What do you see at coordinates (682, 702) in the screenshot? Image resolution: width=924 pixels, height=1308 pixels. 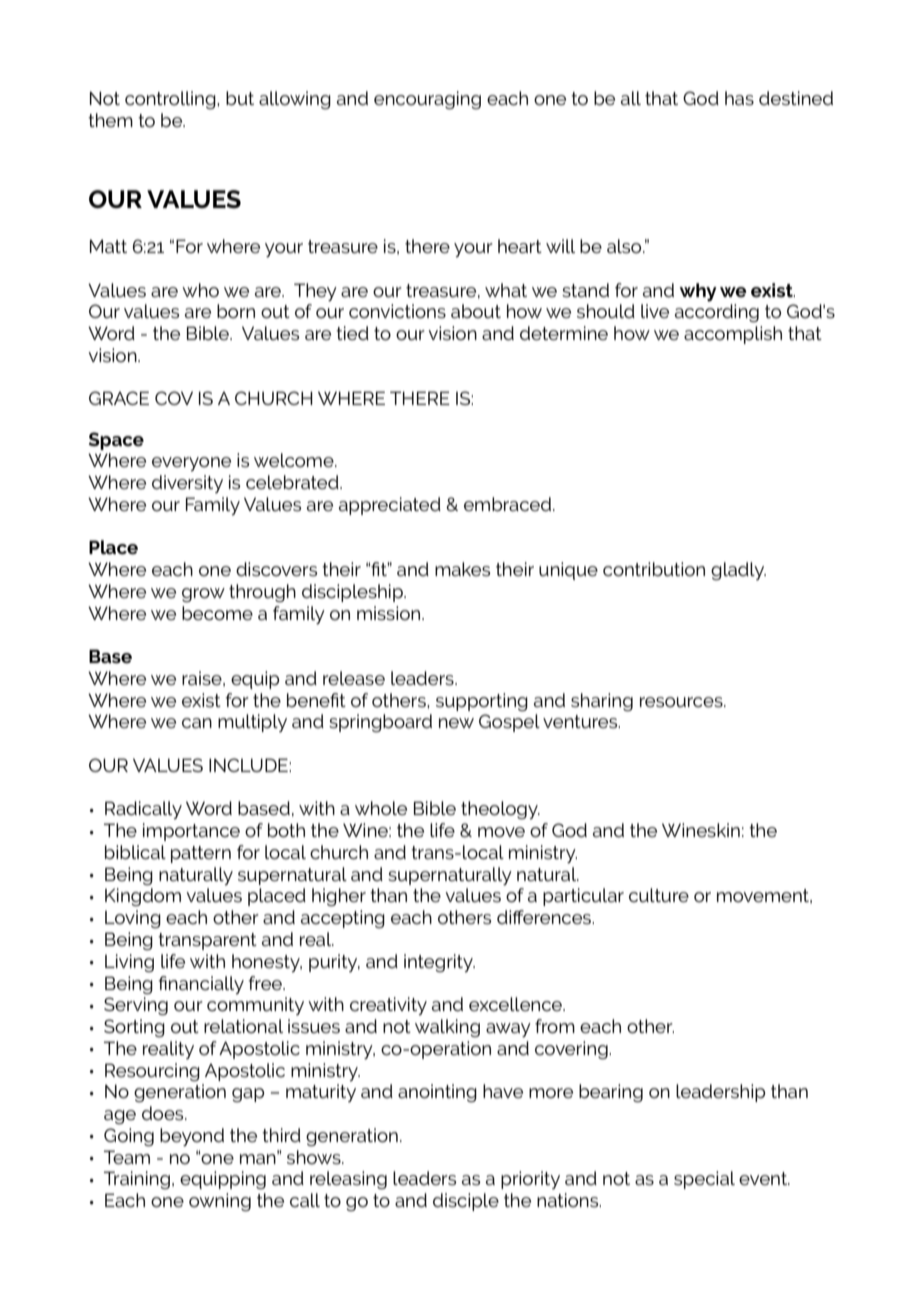 I see `resources` at bounding box center [682, 702].
